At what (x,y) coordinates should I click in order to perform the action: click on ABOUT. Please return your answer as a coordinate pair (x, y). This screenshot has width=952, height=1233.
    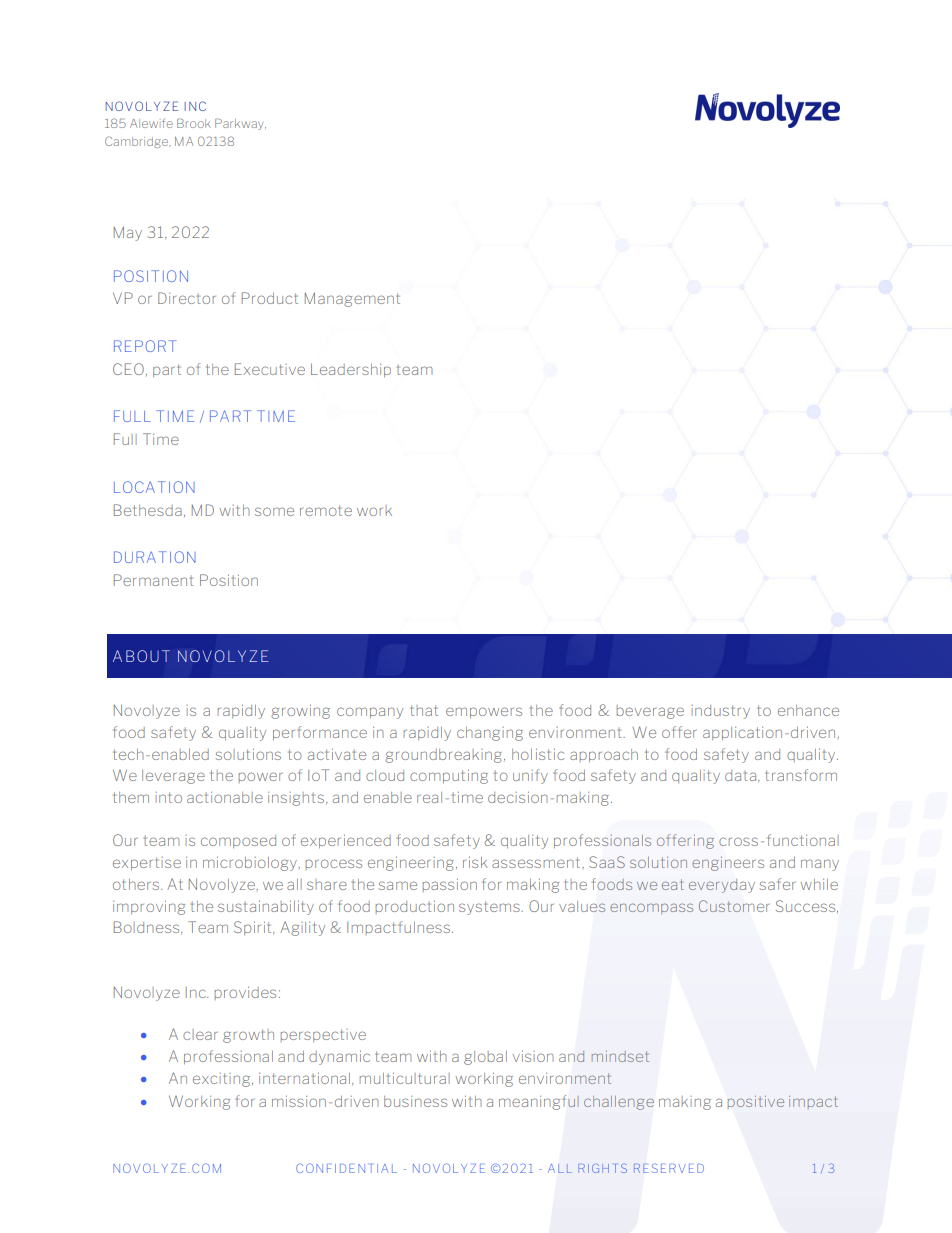
    Looking at the image, I should click on (141, 656).
